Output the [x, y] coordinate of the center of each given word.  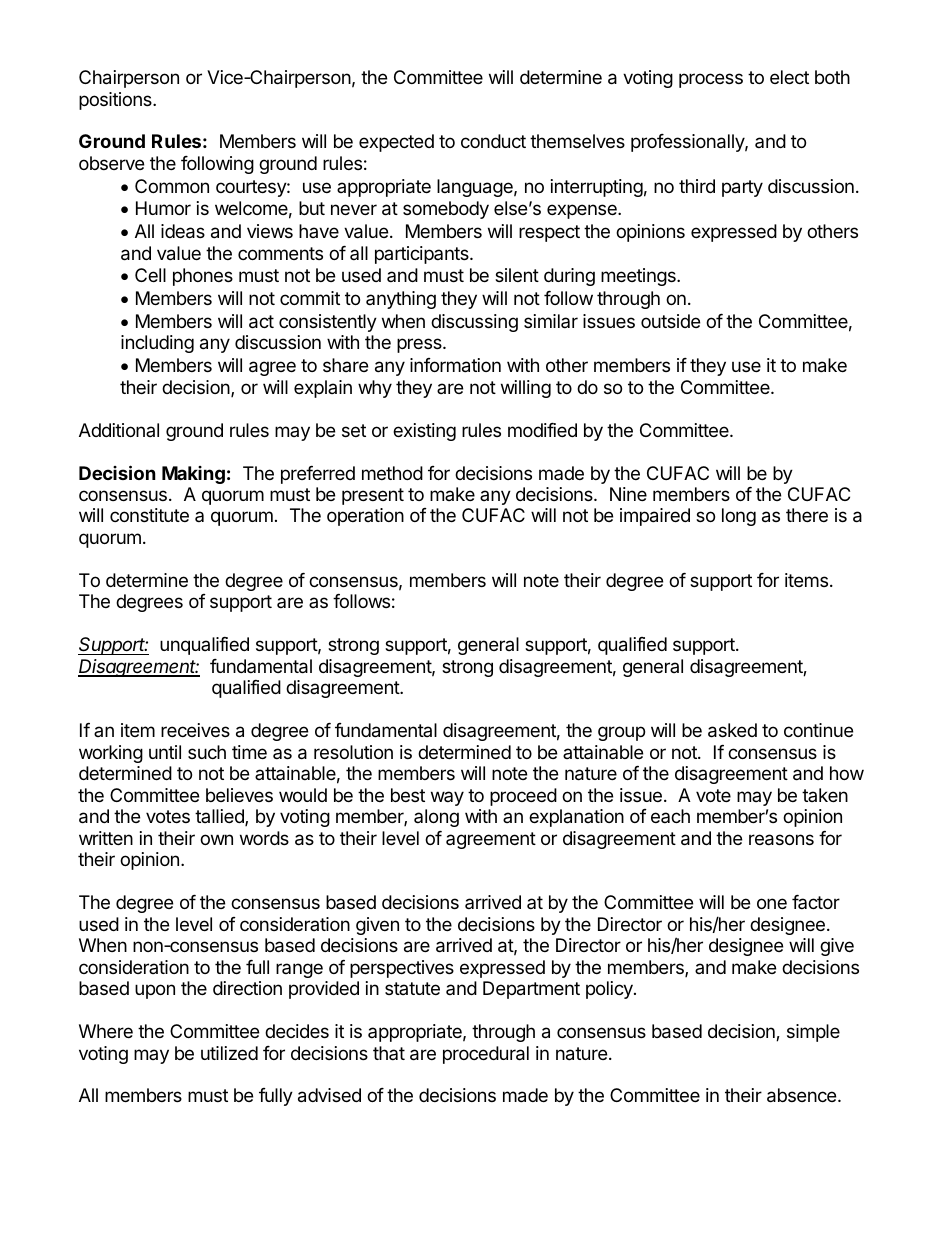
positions [116, 101]
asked [732, 730]
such [207, 752]
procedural [486, 1055]
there [807, 515]
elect [789, 77]
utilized [229, 1053]
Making [193, 475]
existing [424, 432]
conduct [493, 141]
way [447, 798]
